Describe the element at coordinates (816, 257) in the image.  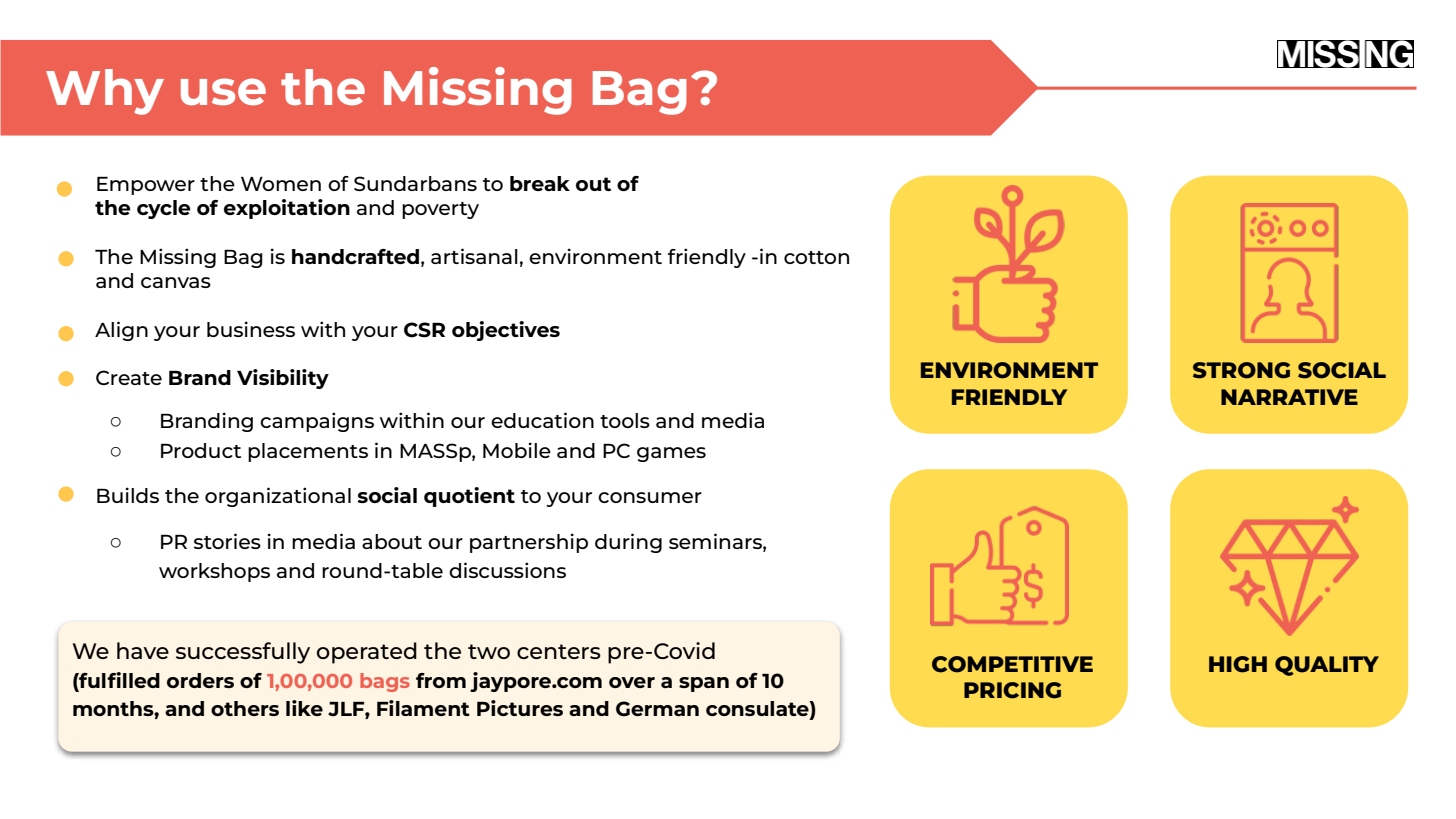
I see `cotton` at that location.
